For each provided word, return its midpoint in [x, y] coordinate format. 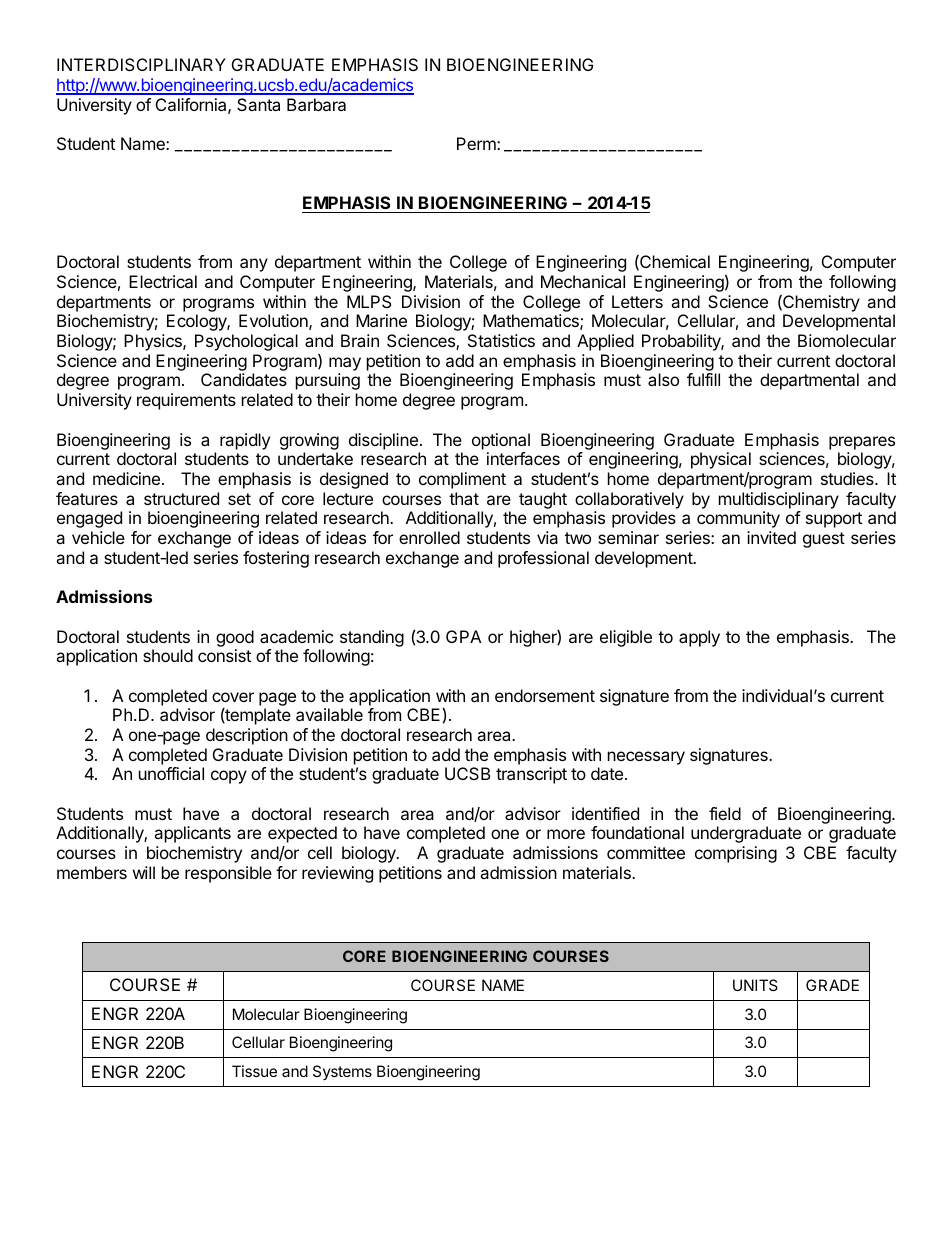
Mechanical [583, 281]
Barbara [316, 104]
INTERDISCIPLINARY [141, 64]
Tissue [254, 1071]
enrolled [429, 537]
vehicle [98, 537]
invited [771, 537]
